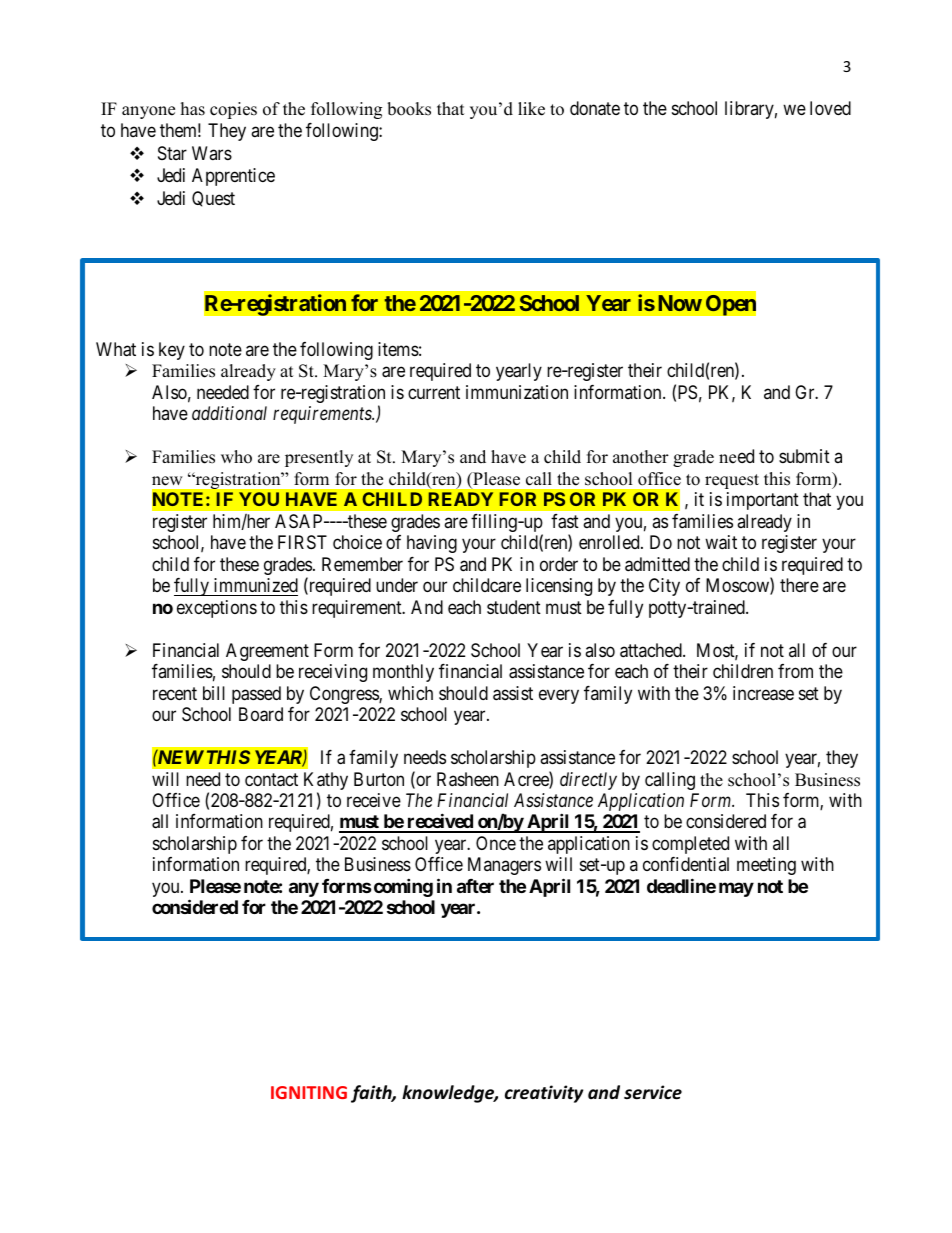 The height and width of the screenshot is (1233, 952). I want to click on important, so click(763, 501).
